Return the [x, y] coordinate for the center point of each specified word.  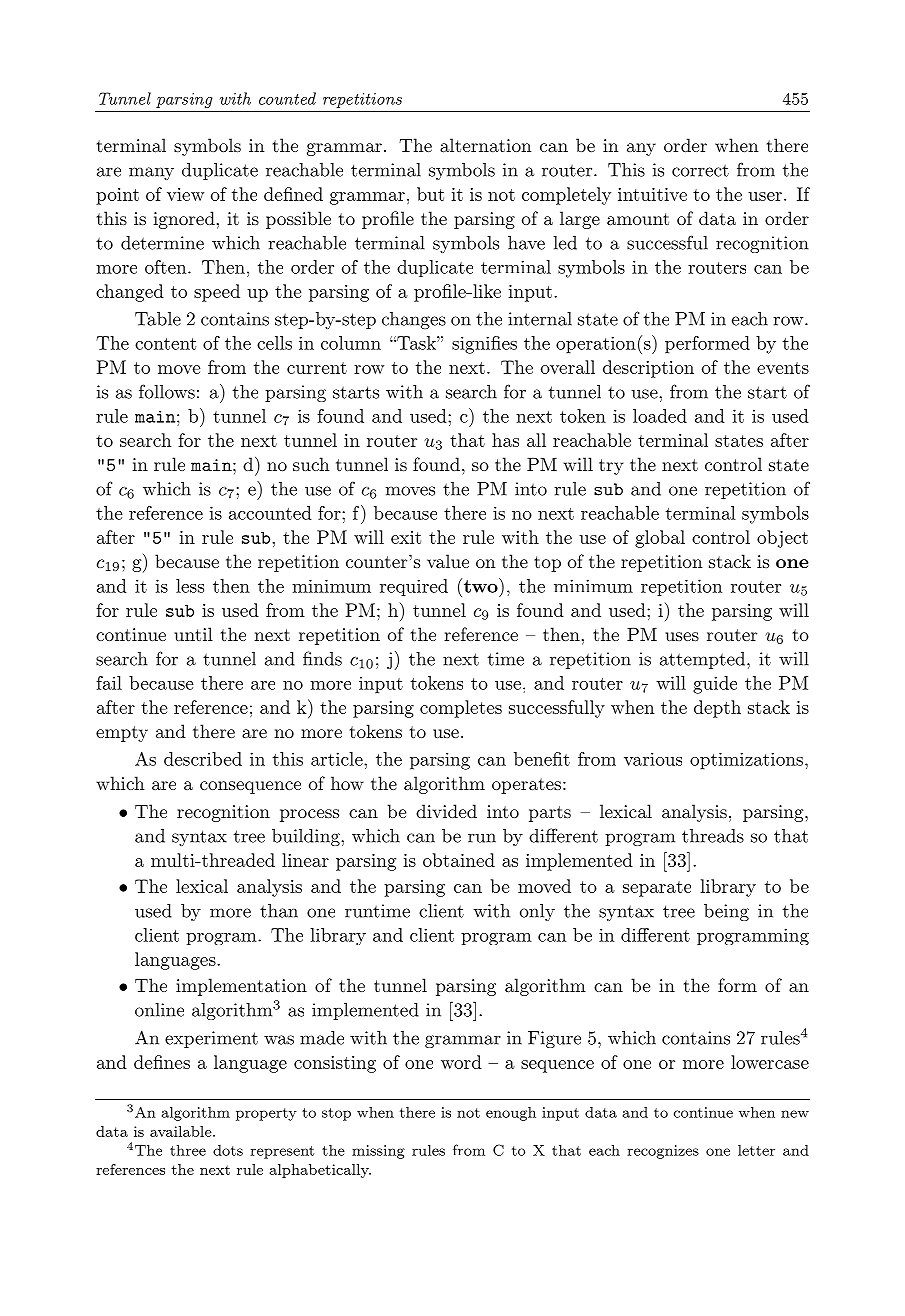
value [448, 561]
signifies [484, 345]
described [203, 759]
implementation [241, 987]
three [188, 1150]
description [648, 369]
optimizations [746, 761]
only [537, 912]
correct [700, 170]
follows [167, 391]
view [185, 194]
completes [461, 709]
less [190, 586]
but [430, 194]
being [726, 912]
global [660, 539]
